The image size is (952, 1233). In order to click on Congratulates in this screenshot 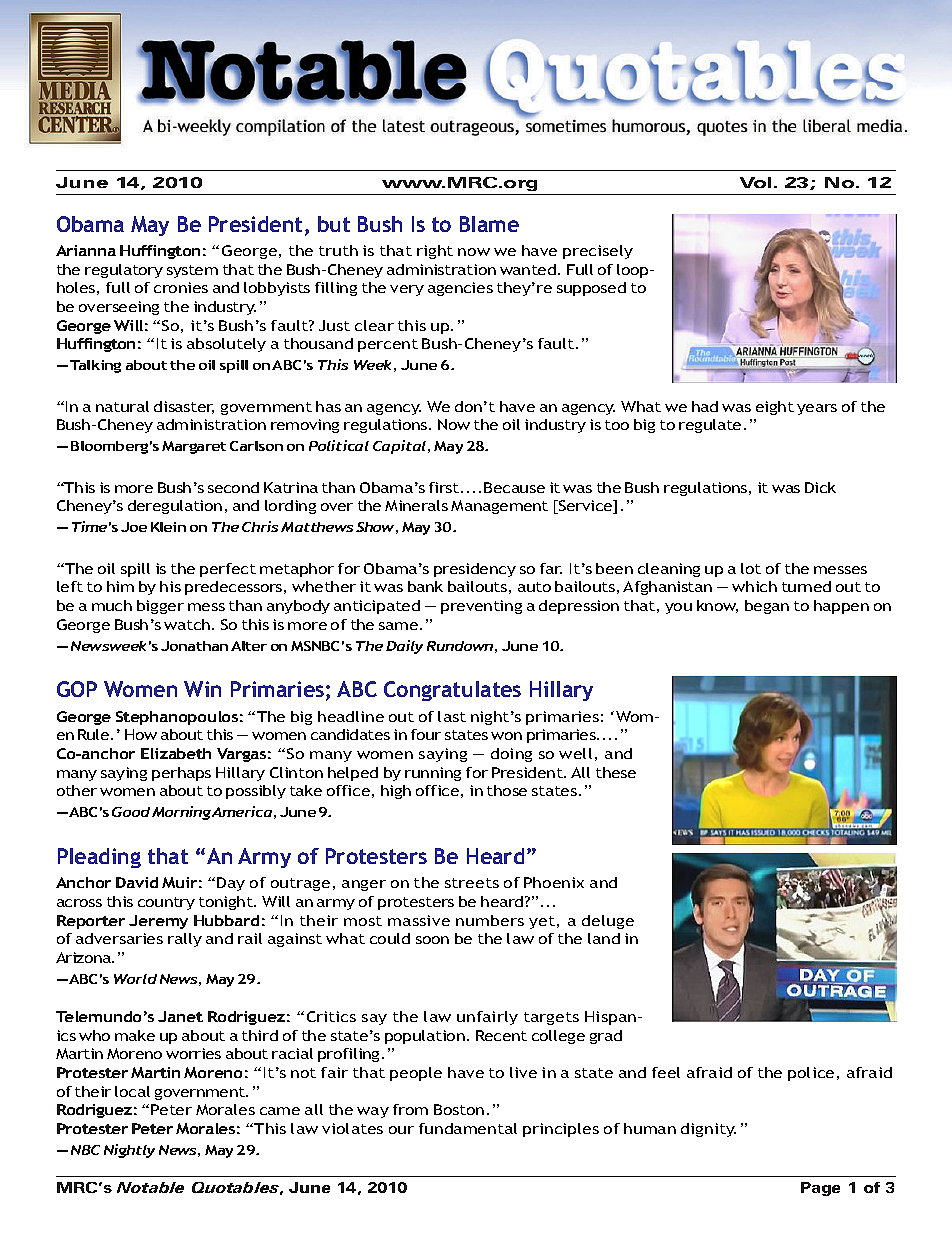, I will do `click(452, 691)`.
